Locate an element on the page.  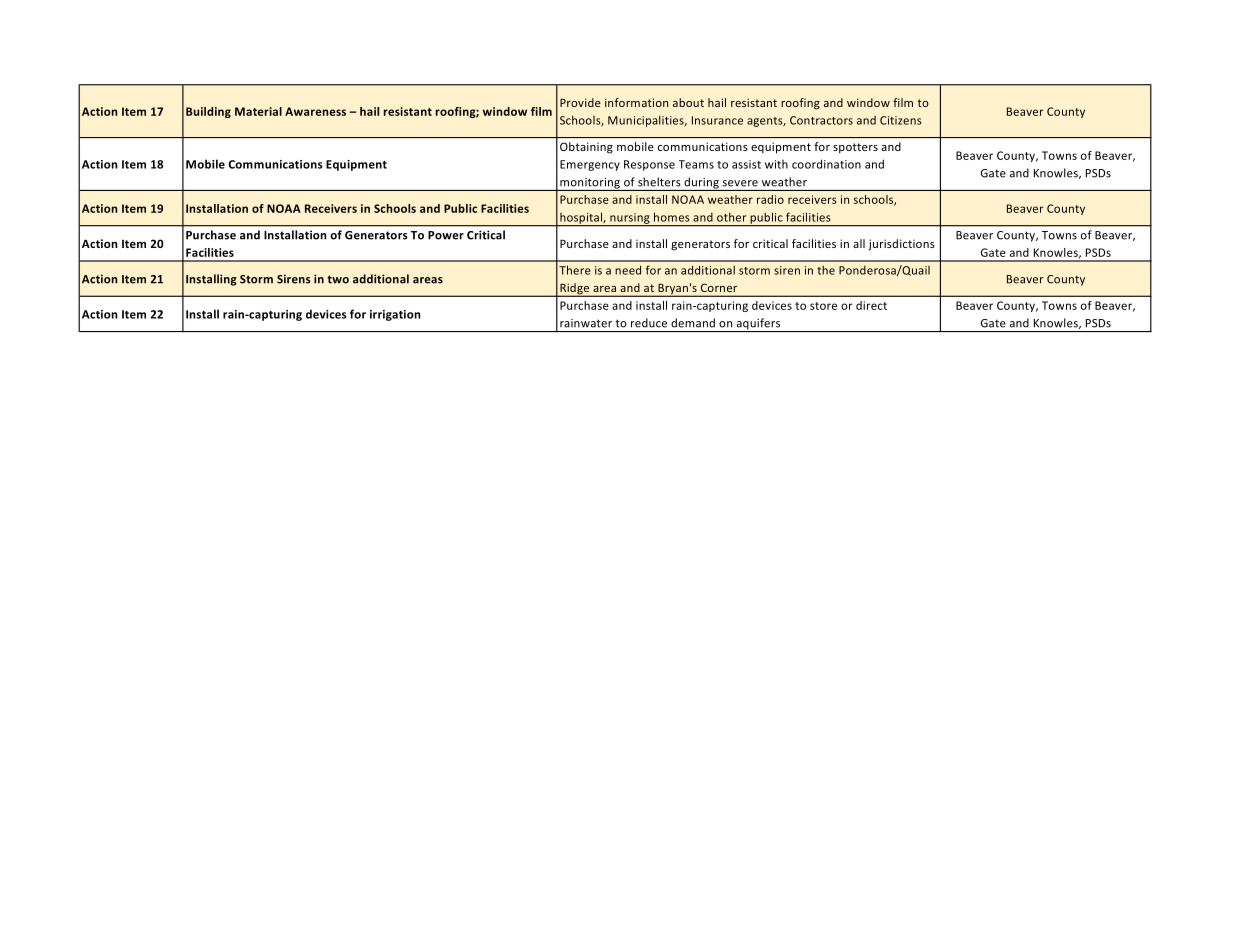
irrigation is located at coordinates (395, 315).
